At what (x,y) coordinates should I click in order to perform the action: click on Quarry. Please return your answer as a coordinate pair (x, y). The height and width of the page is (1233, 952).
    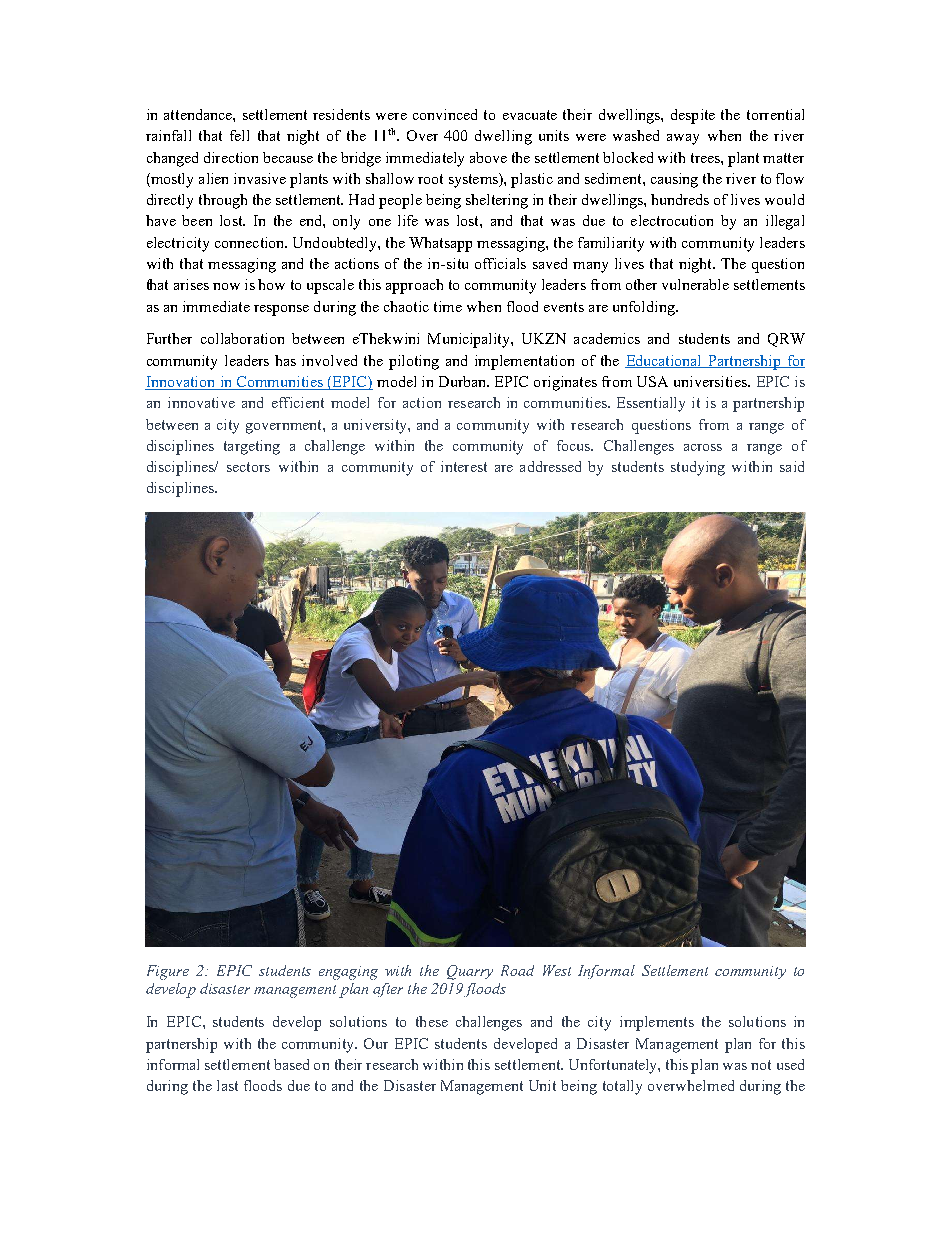
    Looking at the image, I should click on (470, 972).
